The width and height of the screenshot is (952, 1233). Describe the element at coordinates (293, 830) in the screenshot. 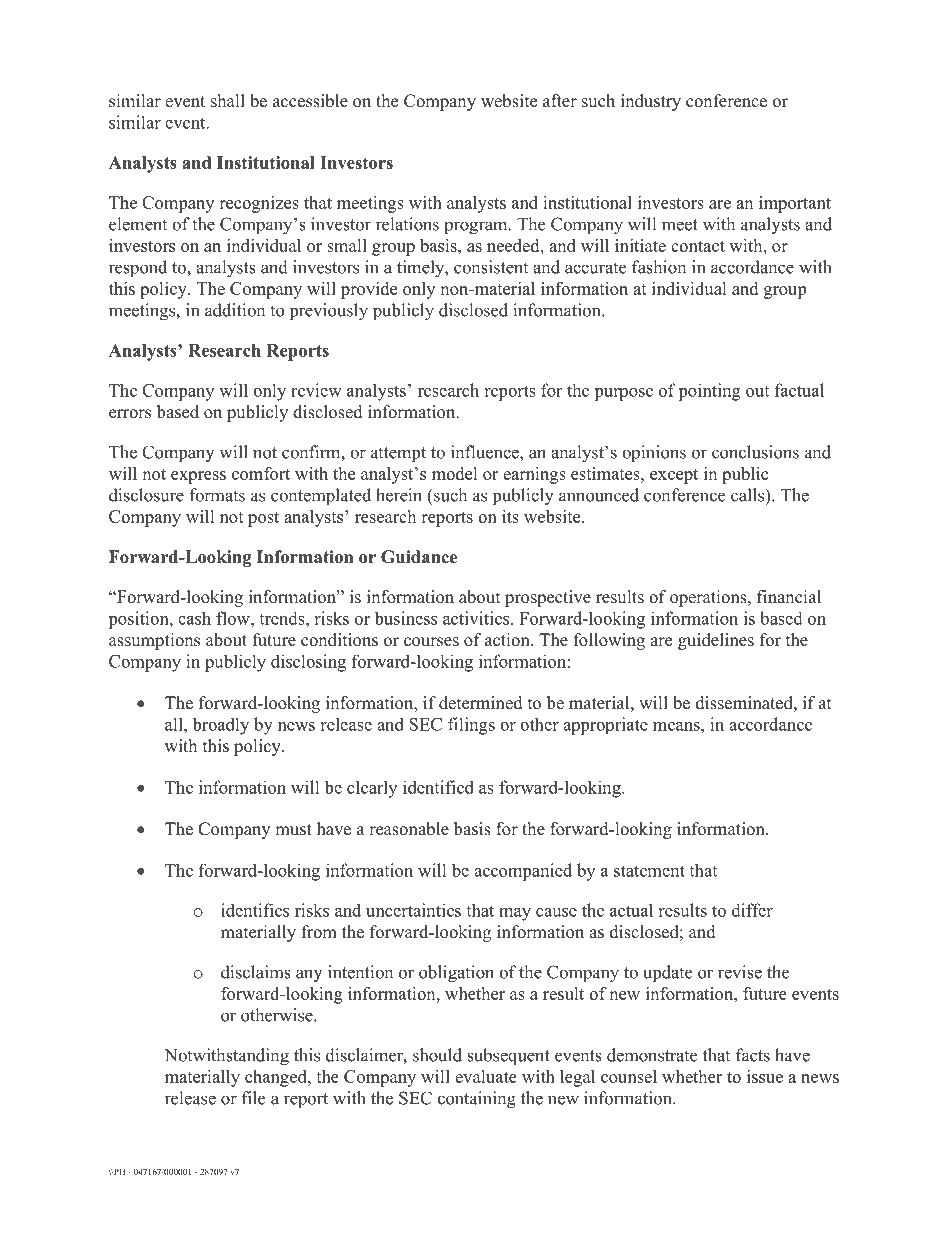

I see `must` at that location.
